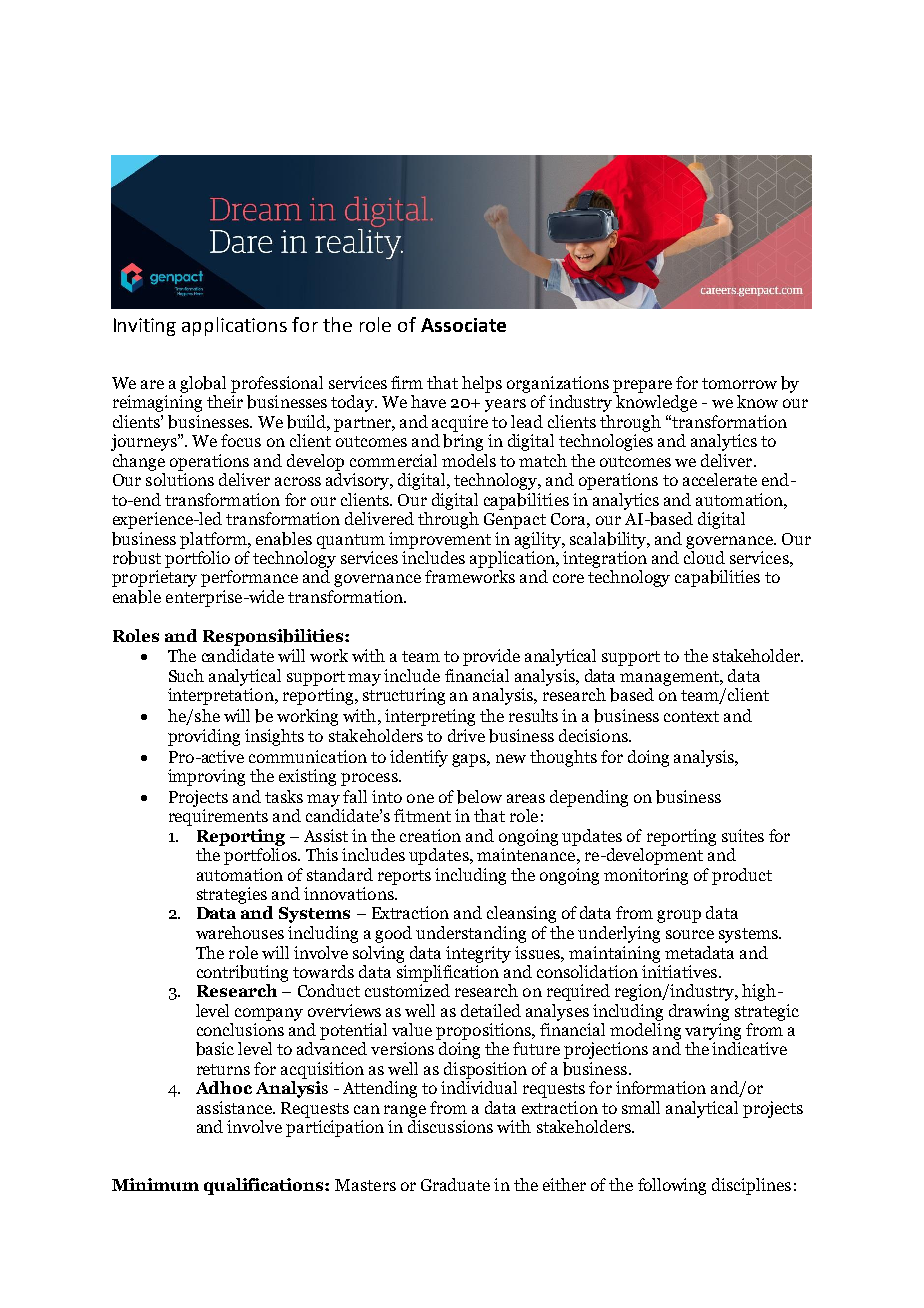  What do you see at coordinates (404, 877) in the page?
I see `reports` at bounding box center [404, 877].
